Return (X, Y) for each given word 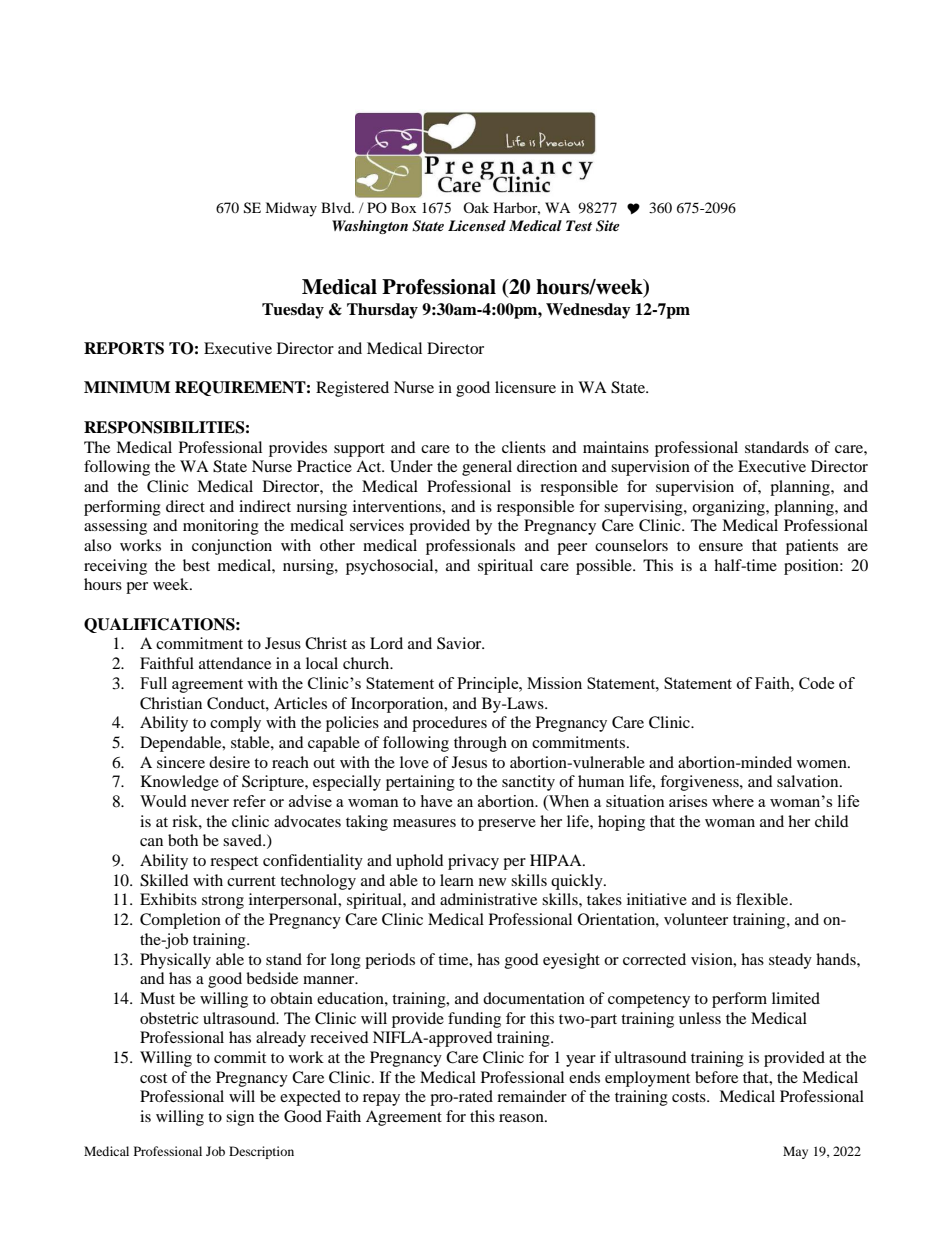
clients (524, 447)
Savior (460, 643)
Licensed (477, 225)
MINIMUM (127, 387)
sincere (181, 762)
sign (240, 1118)
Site (608, 226)
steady (790, 961)
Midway (291, 209)
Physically (175, 961)
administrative (488, 899)
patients (812, 547)
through (480, 744)
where (733, 801)
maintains (616, 447)
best (196, 565)
